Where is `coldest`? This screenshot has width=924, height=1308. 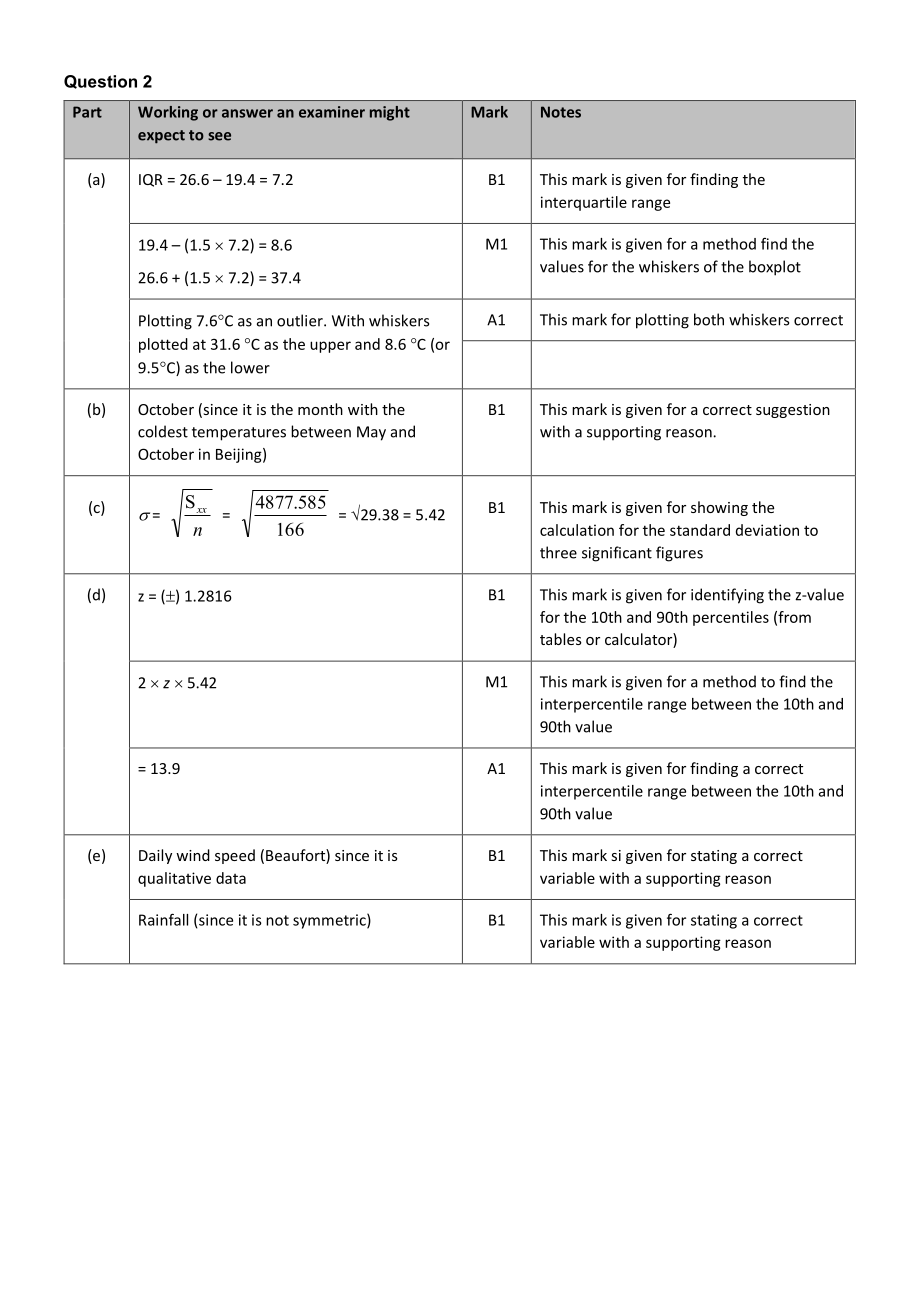 coldest is located at coordinates (163, 431).
